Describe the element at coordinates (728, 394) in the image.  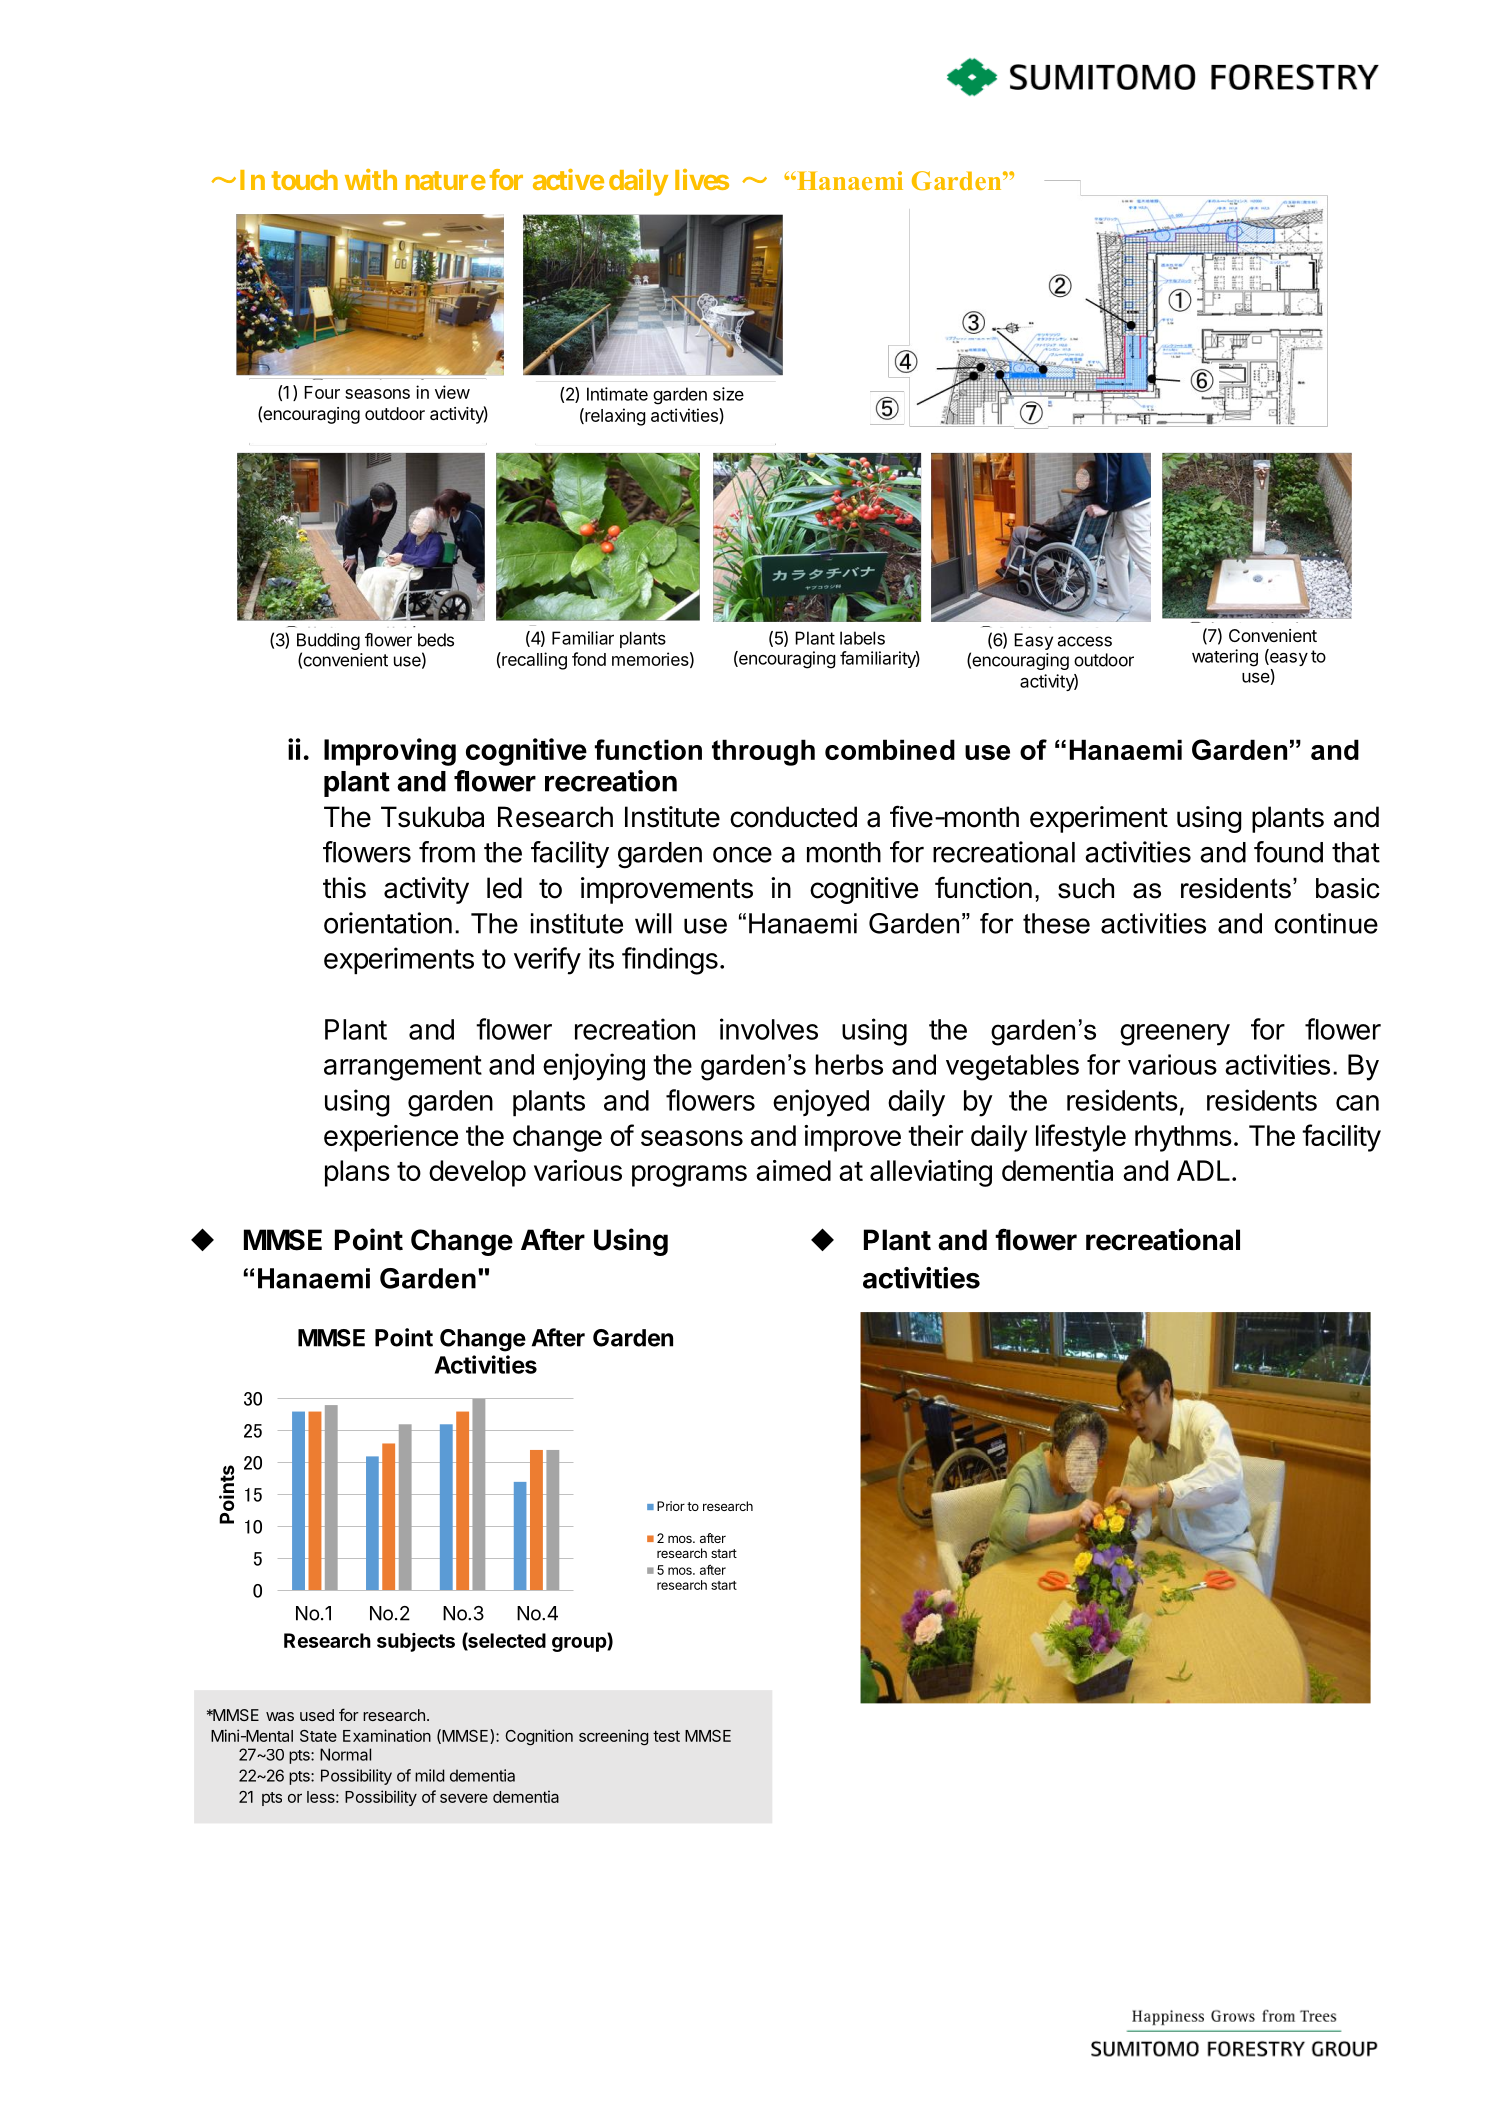
I see `size` at that location.
